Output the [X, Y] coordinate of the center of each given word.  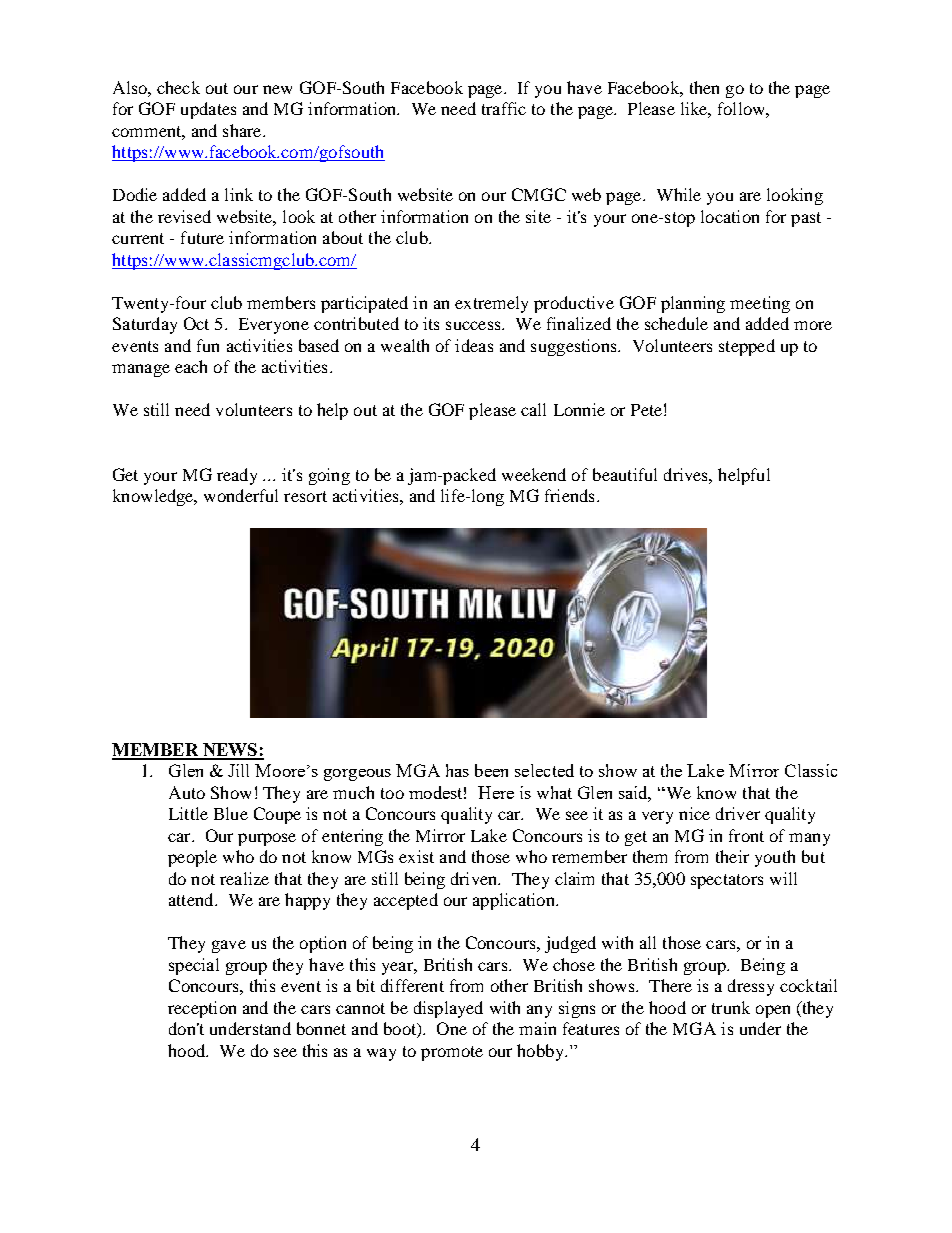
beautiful [625, 474]
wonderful [241, 495]
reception [202, 1009]
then [704, 87]
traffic [504, 108]
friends [569, 495]
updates [208, 110]
